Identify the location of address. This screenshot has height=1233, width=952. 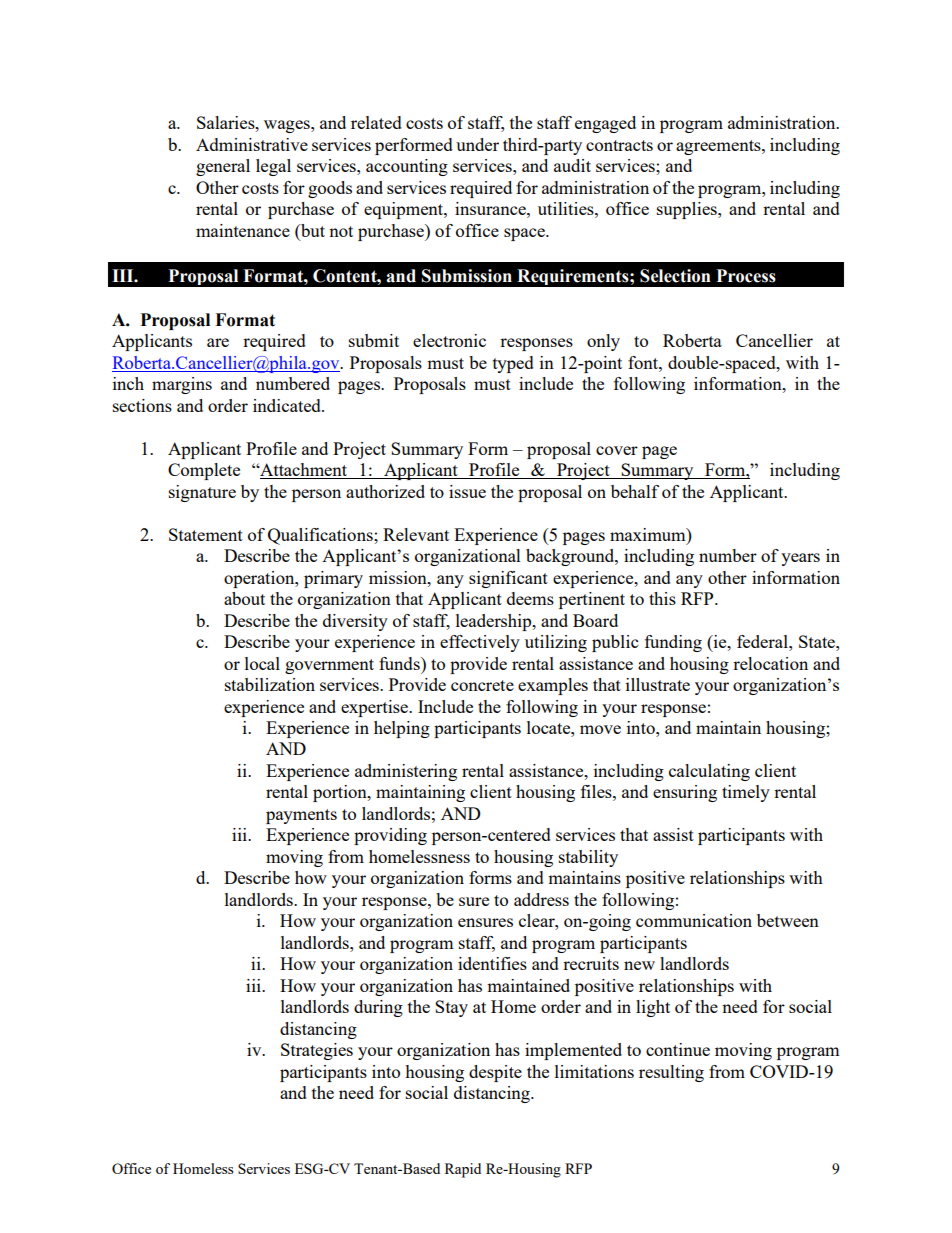
(541, 899).
